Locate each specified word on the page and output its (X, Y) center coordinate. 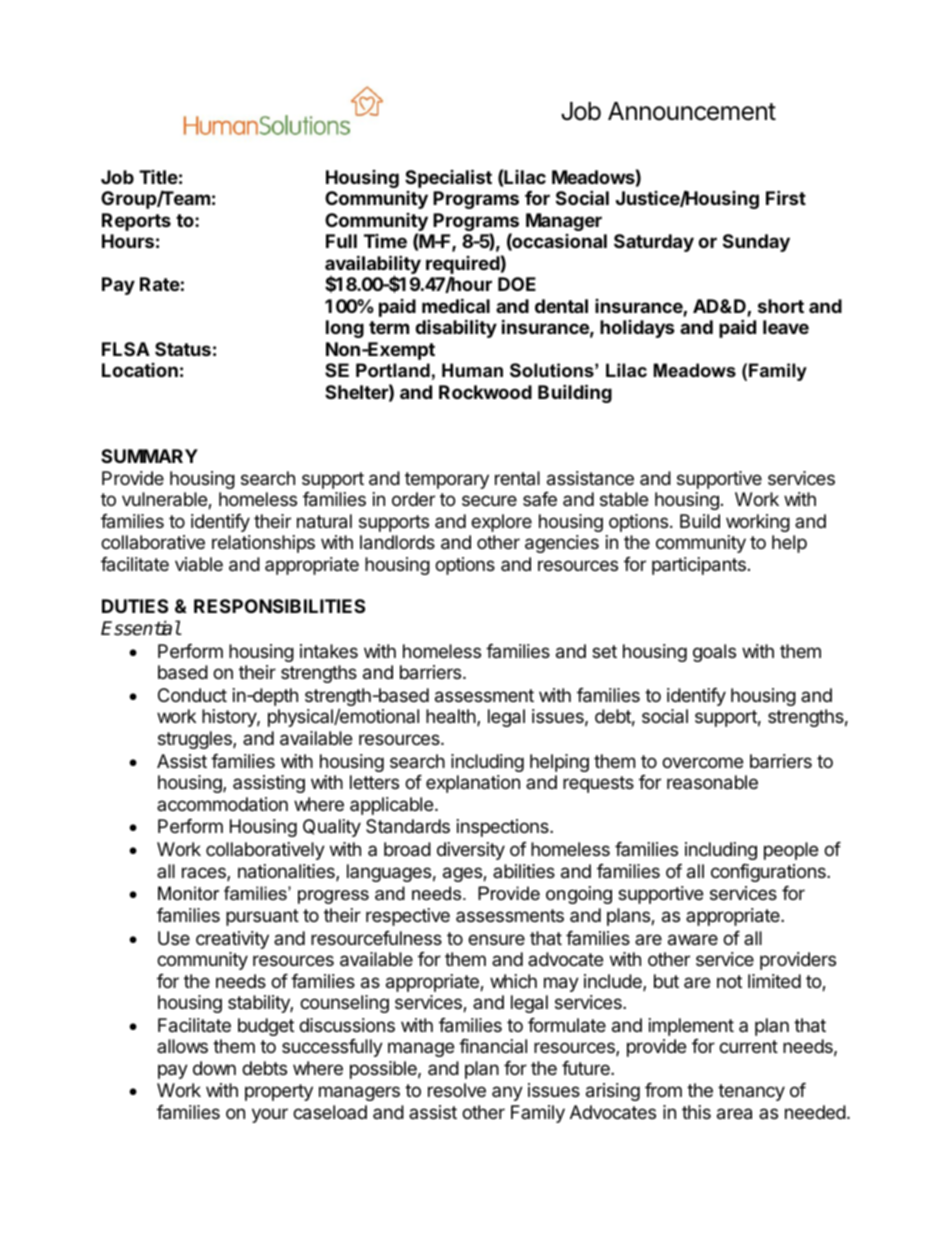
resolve (457, 1090)
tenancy (751, 1092)
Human (472, 370)
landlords (397, 542)
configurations (769, 873)
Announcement (692, 111)
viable (199, 564)
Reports (136, 222)
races (205, 874)
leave (786, 327)
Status (183, 349)
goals (714, 653)
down (214, 1068)
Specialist (448, 178)
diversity (471, 851)
